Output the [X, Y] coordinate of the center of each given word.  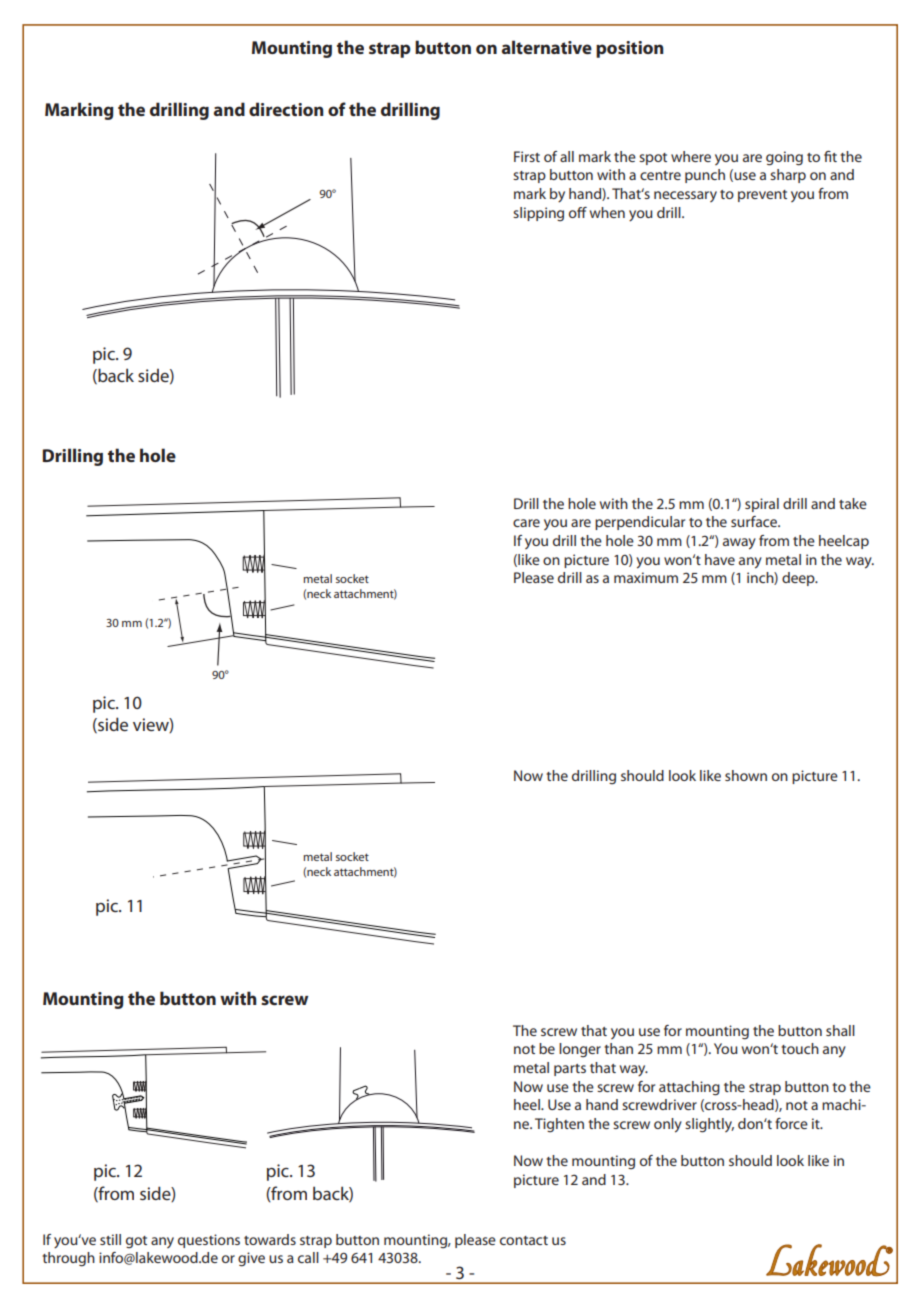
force [791, 1123]
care [526, 523]
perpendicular [640, 523]
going [784, 158]
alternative [547, 47]
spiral [762, 505]
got [136, 1242]
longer [580, 1050]
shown [746, 775]
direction [286, 109]
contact [524, 1240]
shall [840, 1030]
